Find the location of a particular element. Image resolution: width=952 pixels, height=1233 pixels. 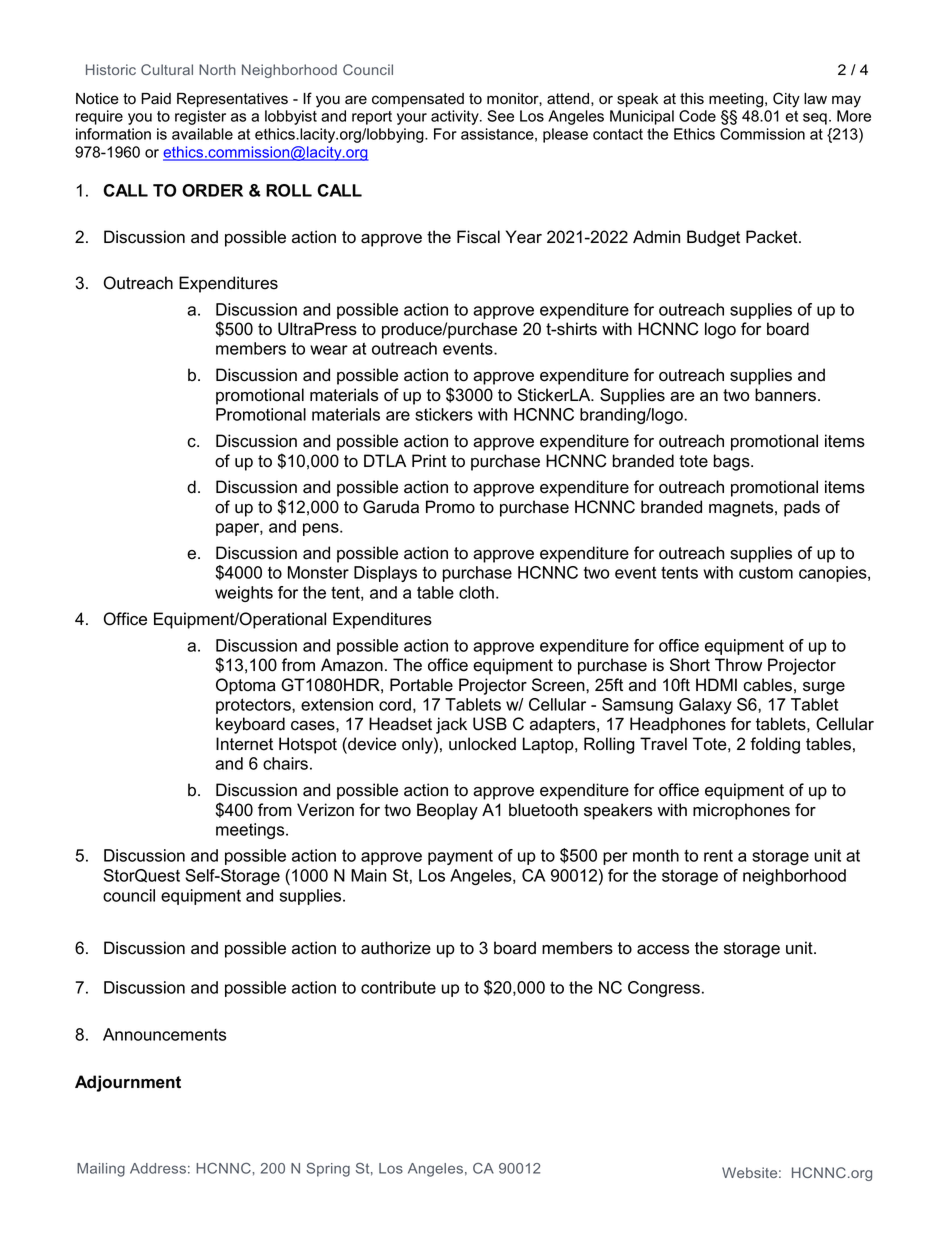

law is located at coordinates (815, 99).
